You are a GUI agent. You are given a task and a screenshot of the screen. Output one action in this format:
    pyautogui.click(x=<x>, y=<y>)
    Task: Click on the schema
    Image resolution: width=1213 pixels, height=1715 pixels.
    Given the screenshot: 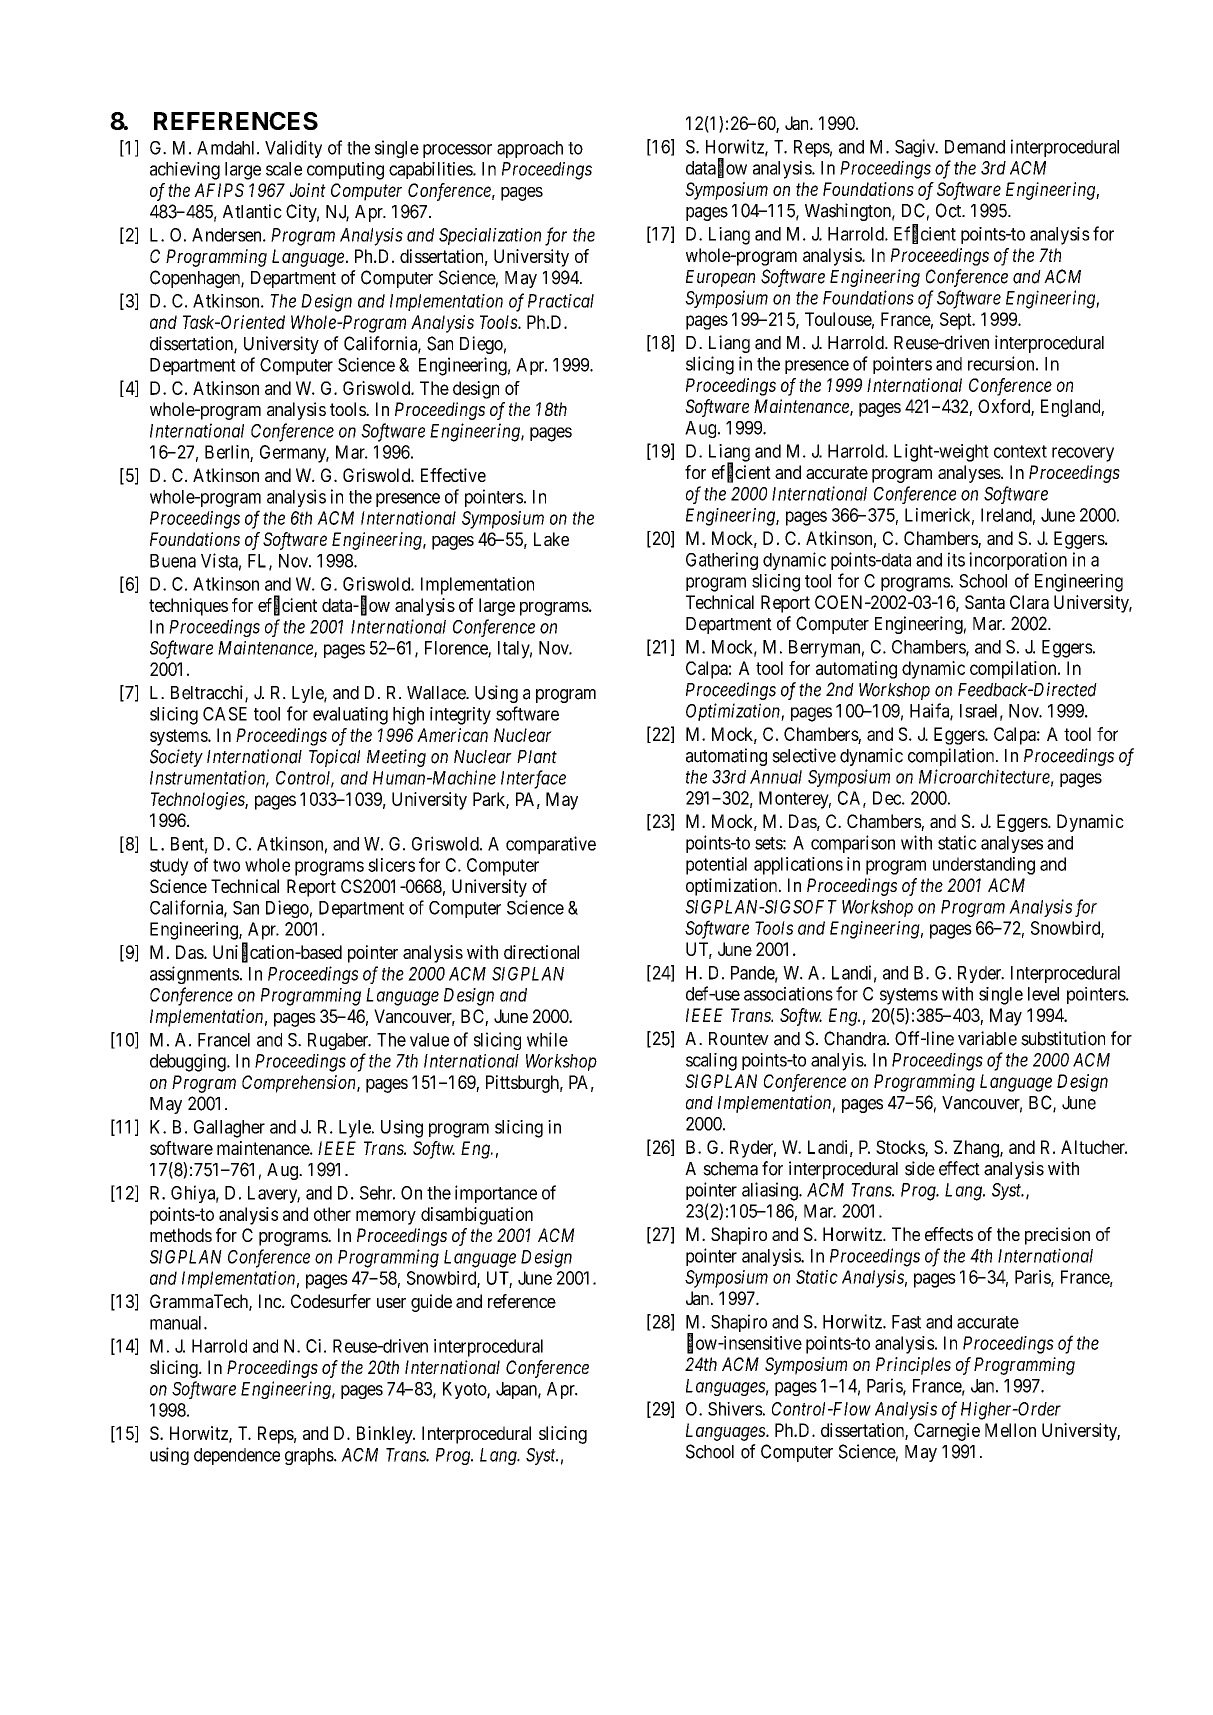 What is the action you would take?
    pyautogui.click(x=730, y=1169)
